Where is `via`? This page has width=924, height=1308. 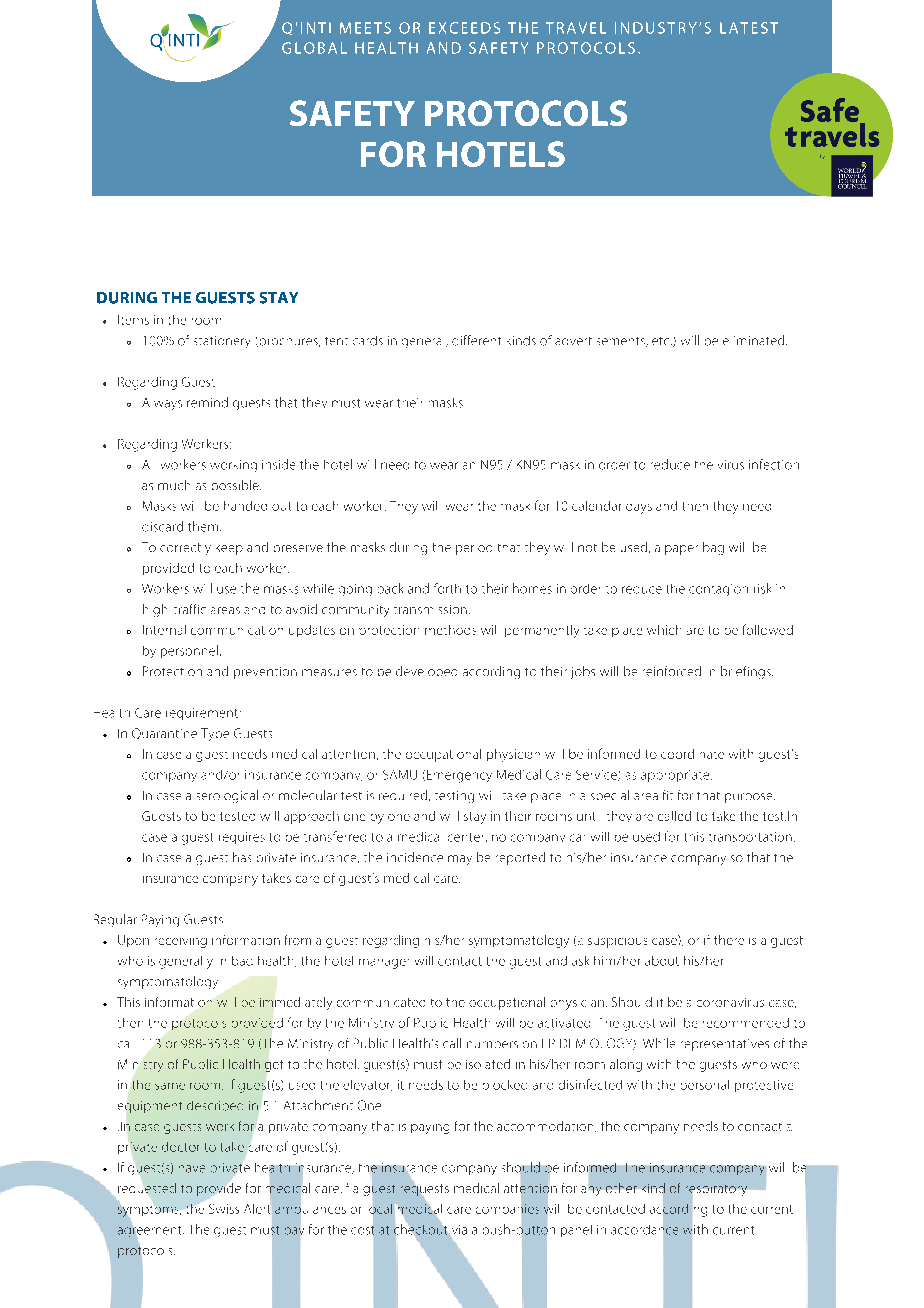
via is located at coordinates (458, 1231).
